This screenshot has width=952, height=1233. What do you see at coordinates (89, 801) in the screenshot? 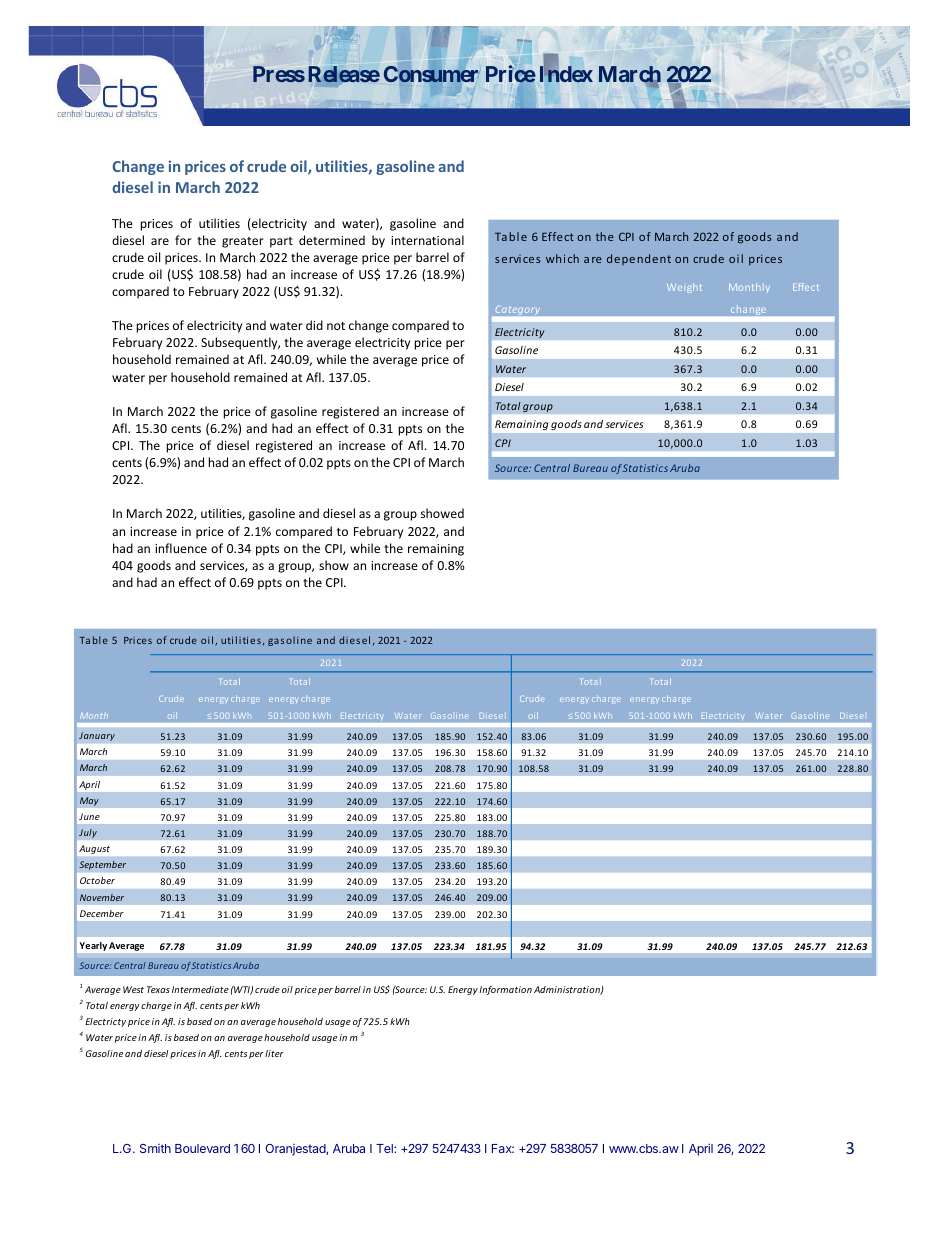
I see `May` at bounding box center [89, 801].
